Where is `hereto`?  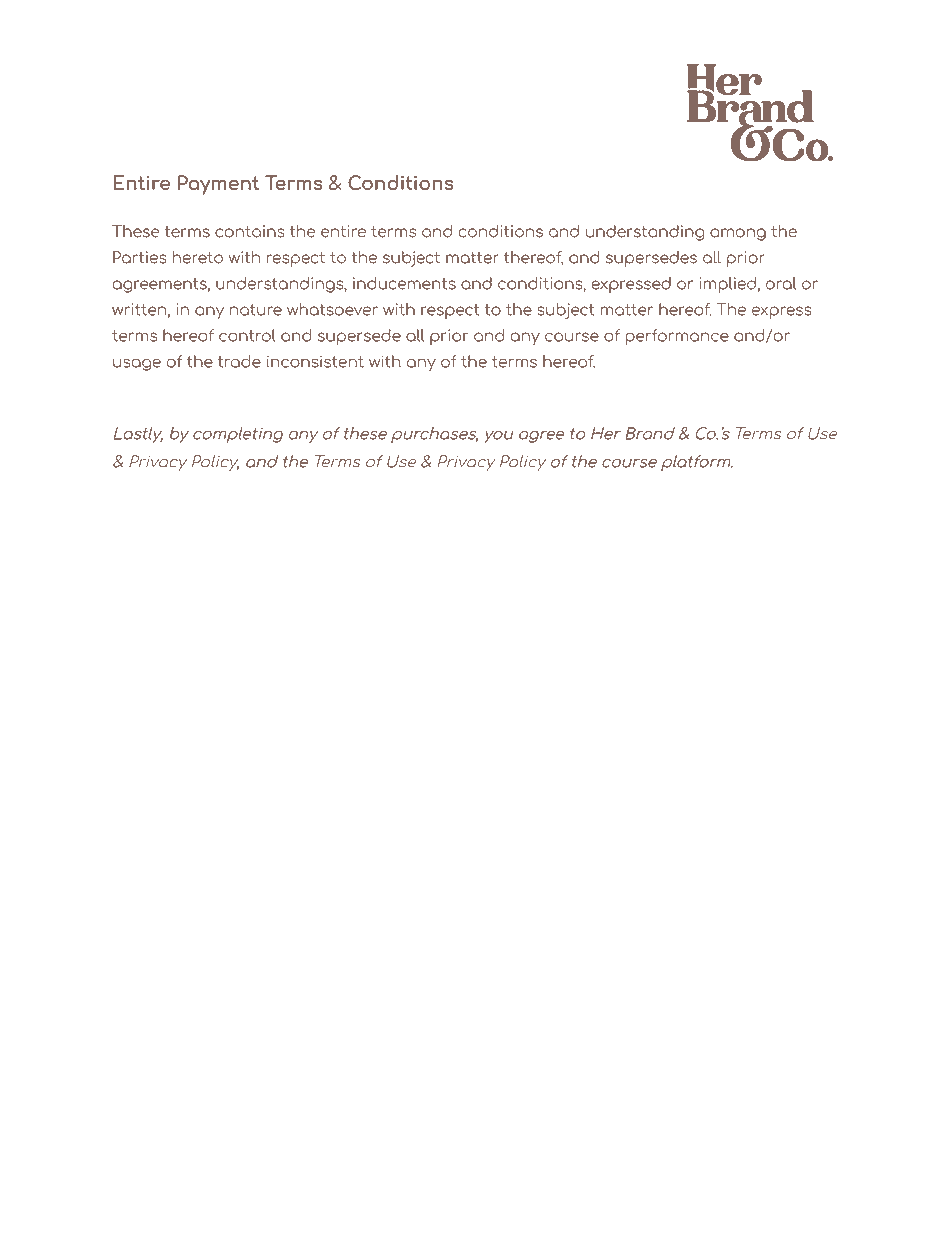
hereto is located at coordinates (197, 257).
